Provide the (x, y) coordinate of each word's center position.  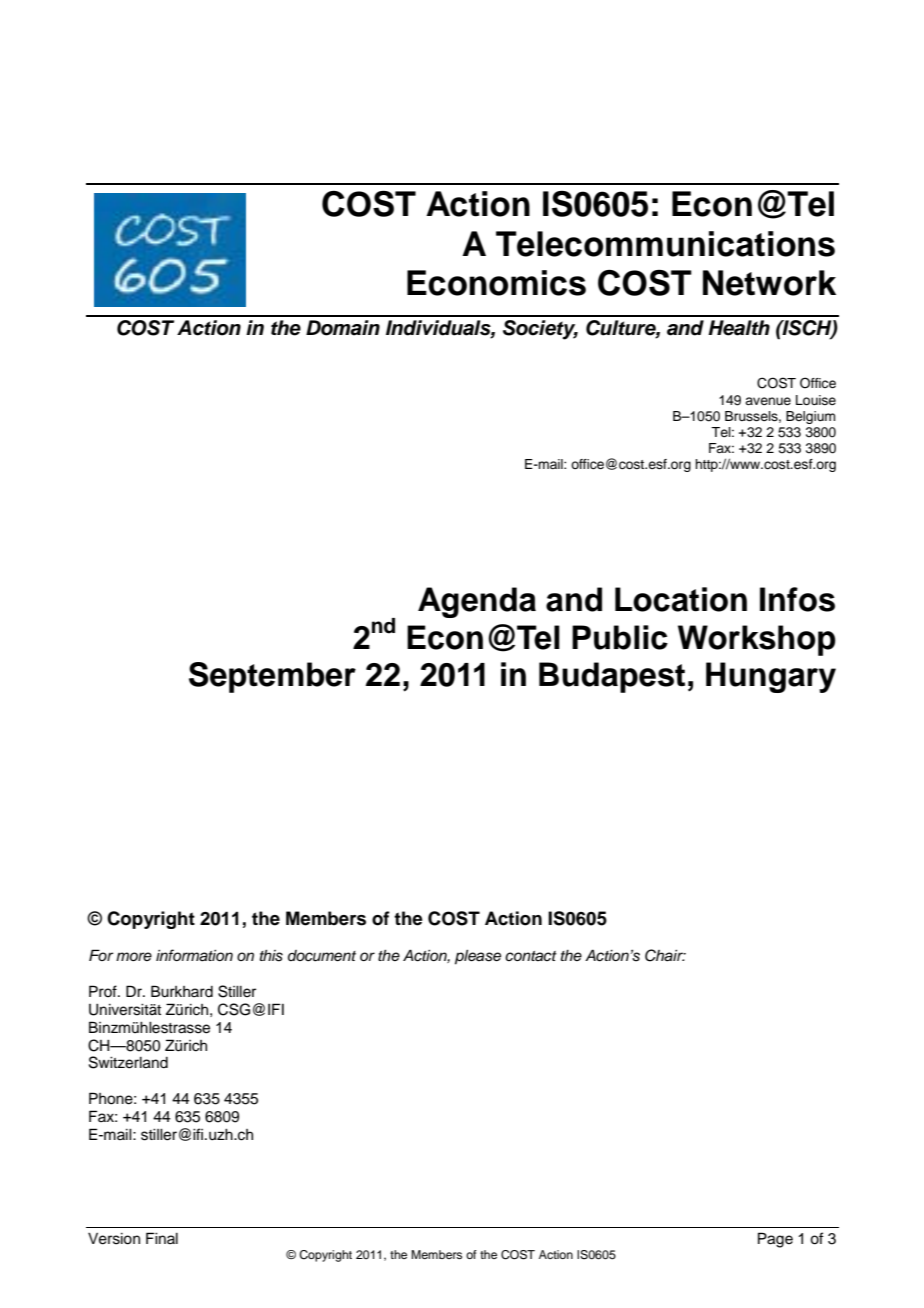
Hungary (771, 677)
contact (531, 956)
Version (114, 1239)
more (134, 956)
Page (775, 1240)
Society (540, 330)
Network (769, 283)
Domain (343, 328)
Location (681, 599)
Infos (797, 599)
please (478, 957)
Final (162, 1238)
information (194, 955)
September (272, 677)
